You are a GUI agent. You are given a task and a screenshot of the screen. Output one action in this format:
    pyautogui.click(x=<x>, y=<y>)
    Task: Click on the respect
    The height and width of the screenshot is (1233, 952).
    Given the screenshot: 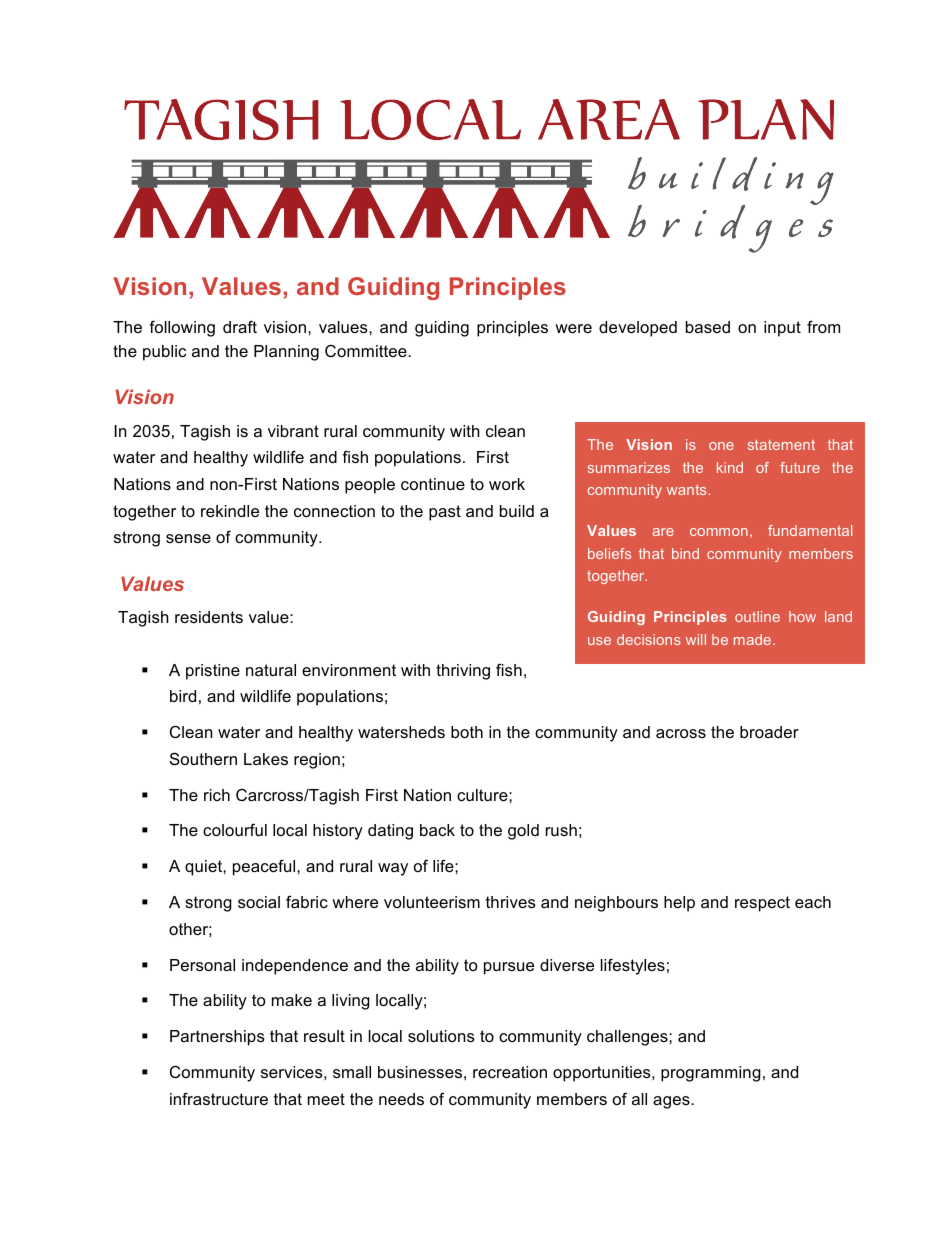 What is the action you would take?
    pyautogui.click(x=762, y=904)
